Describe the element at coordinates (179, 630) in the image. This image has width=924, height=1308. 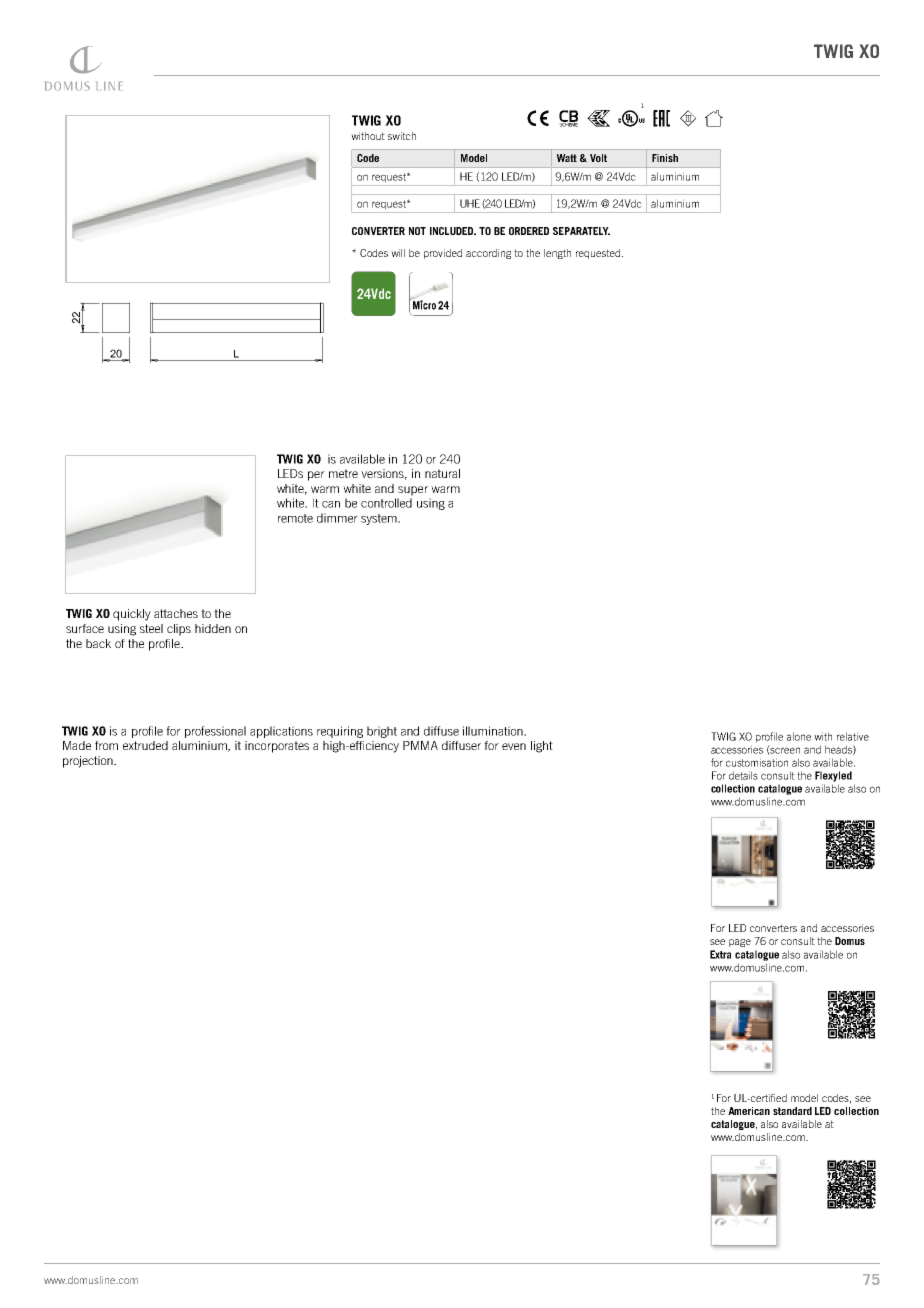
I see `clips` at that location.
